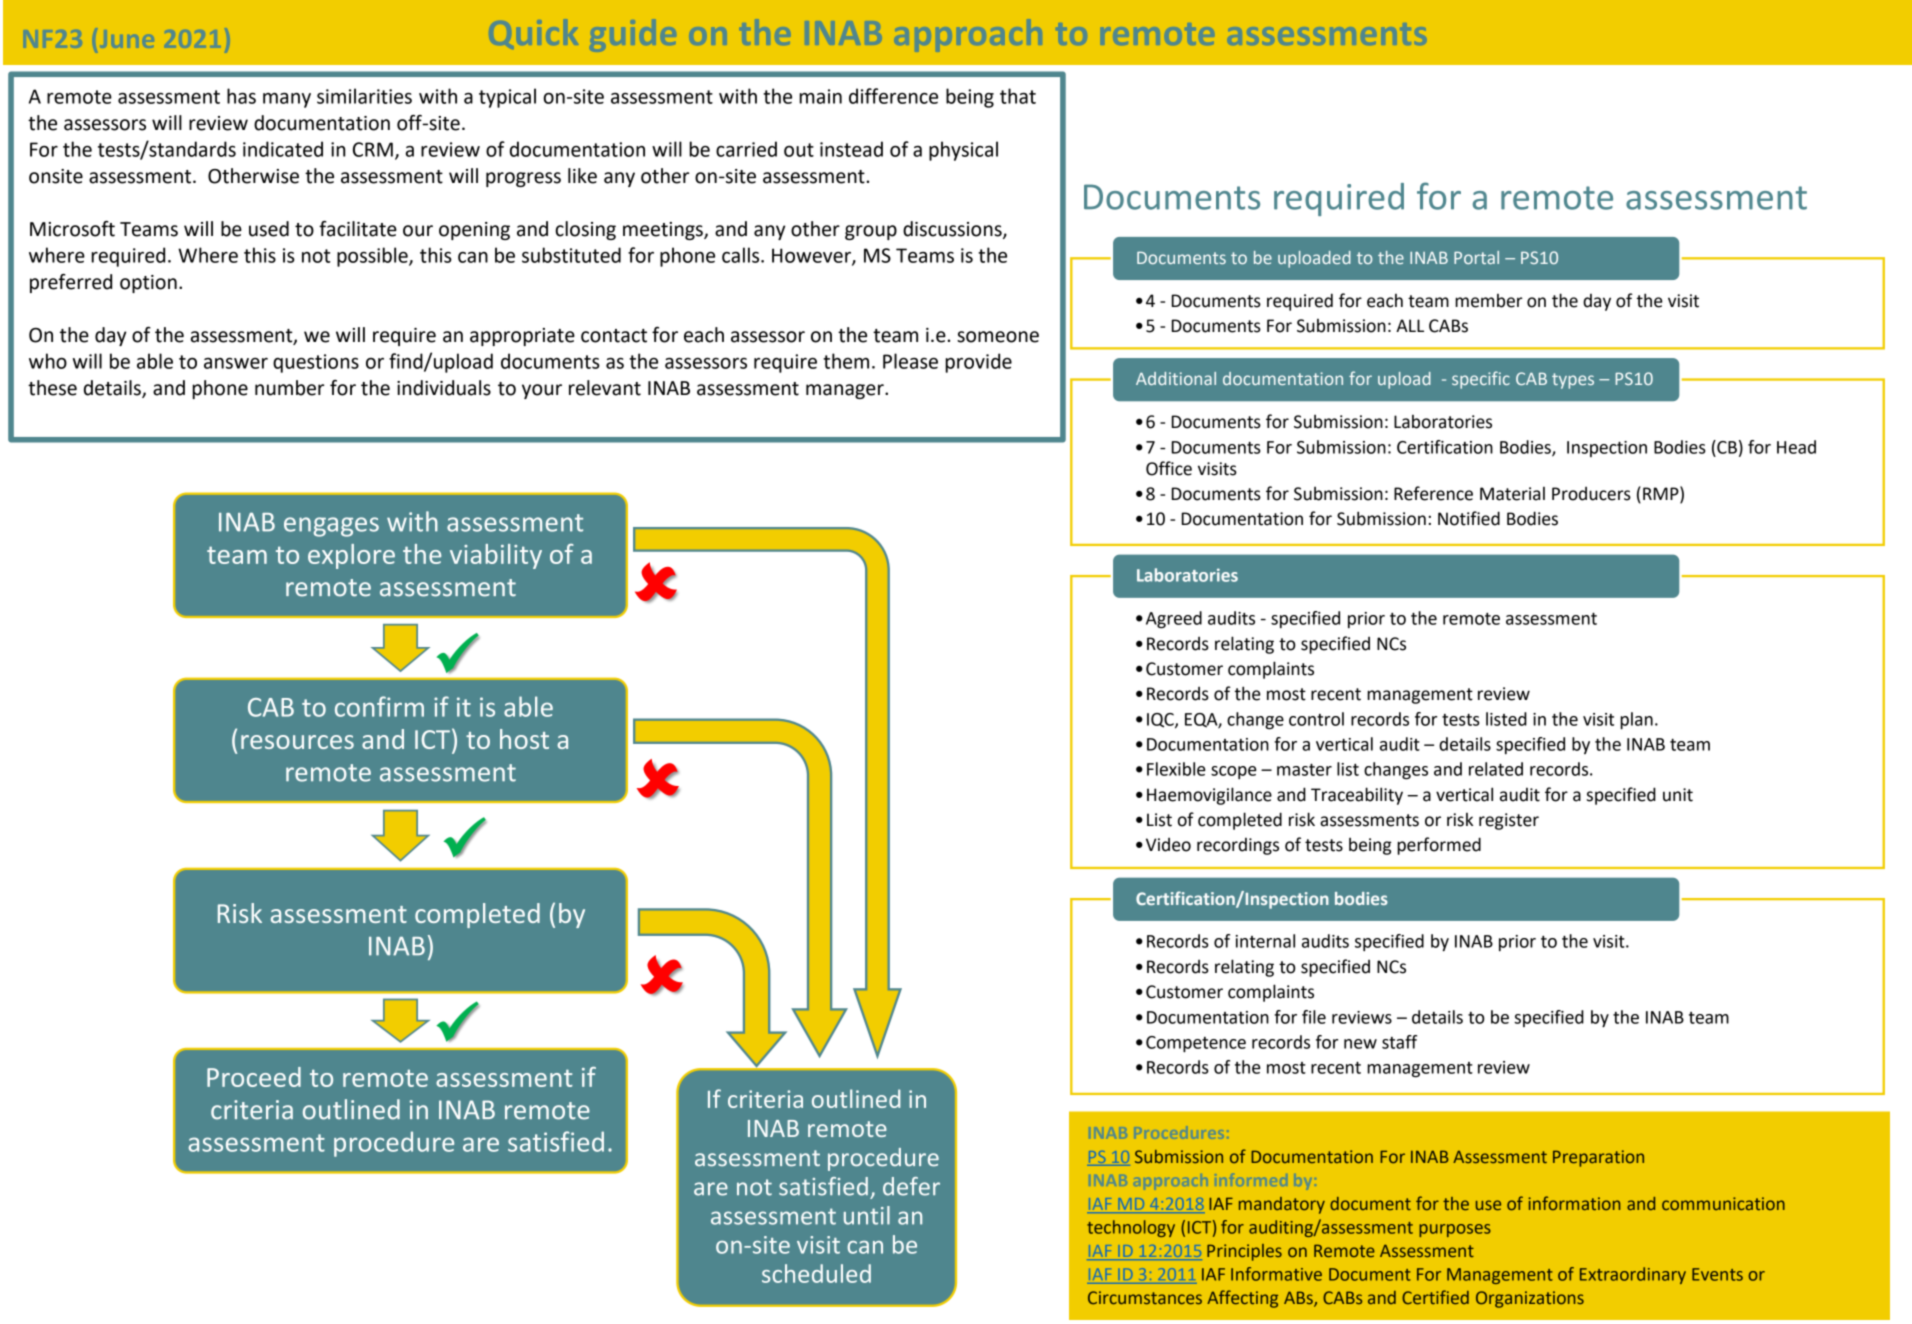 The image size is (1912, 1324). What do you see at coordinates (254, 1077) in the document?
I see `Proceed` at bounding box center [254, 1077].
